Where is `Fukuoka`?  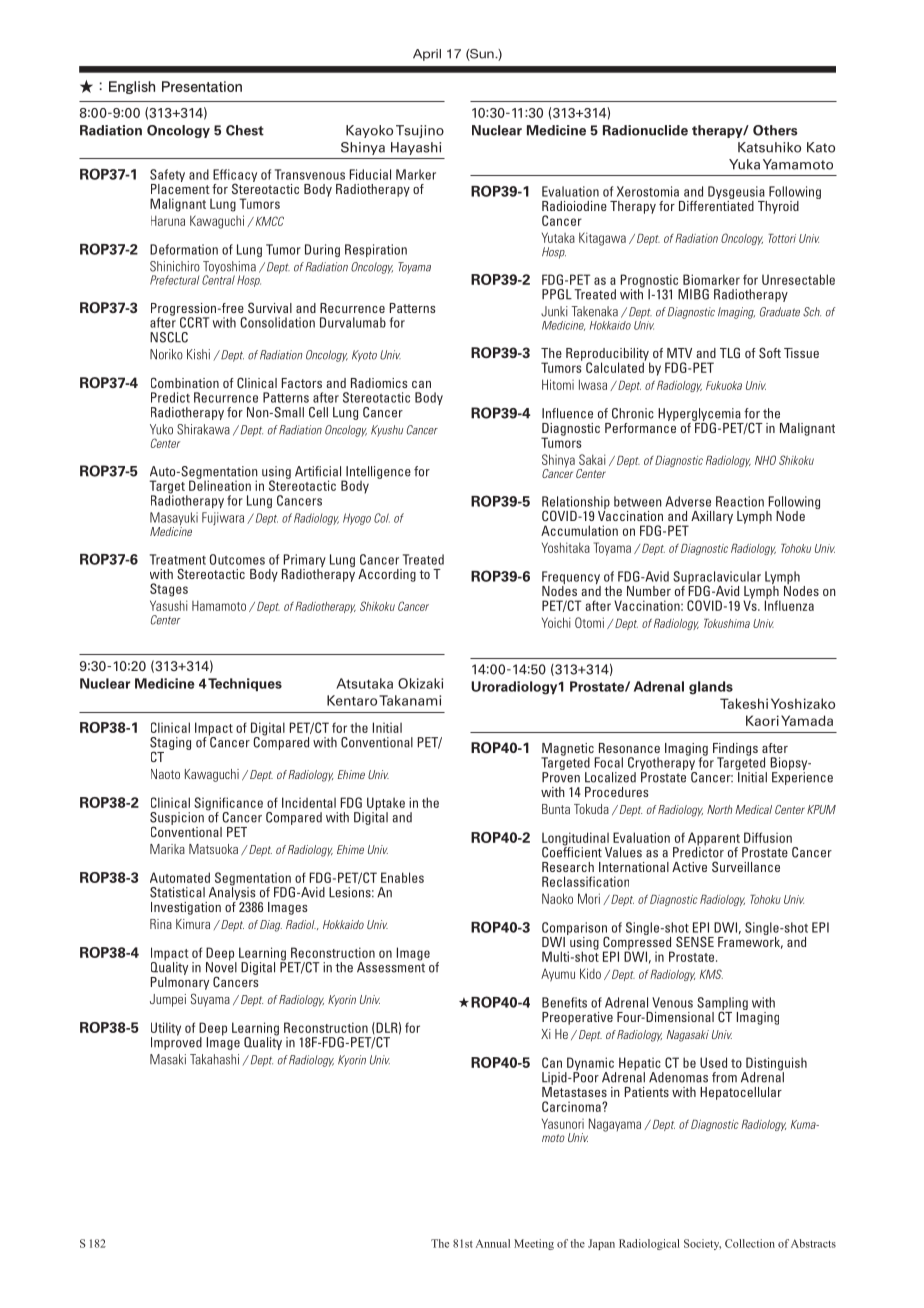
Fukuoka is located at coordinates (724, 385).
